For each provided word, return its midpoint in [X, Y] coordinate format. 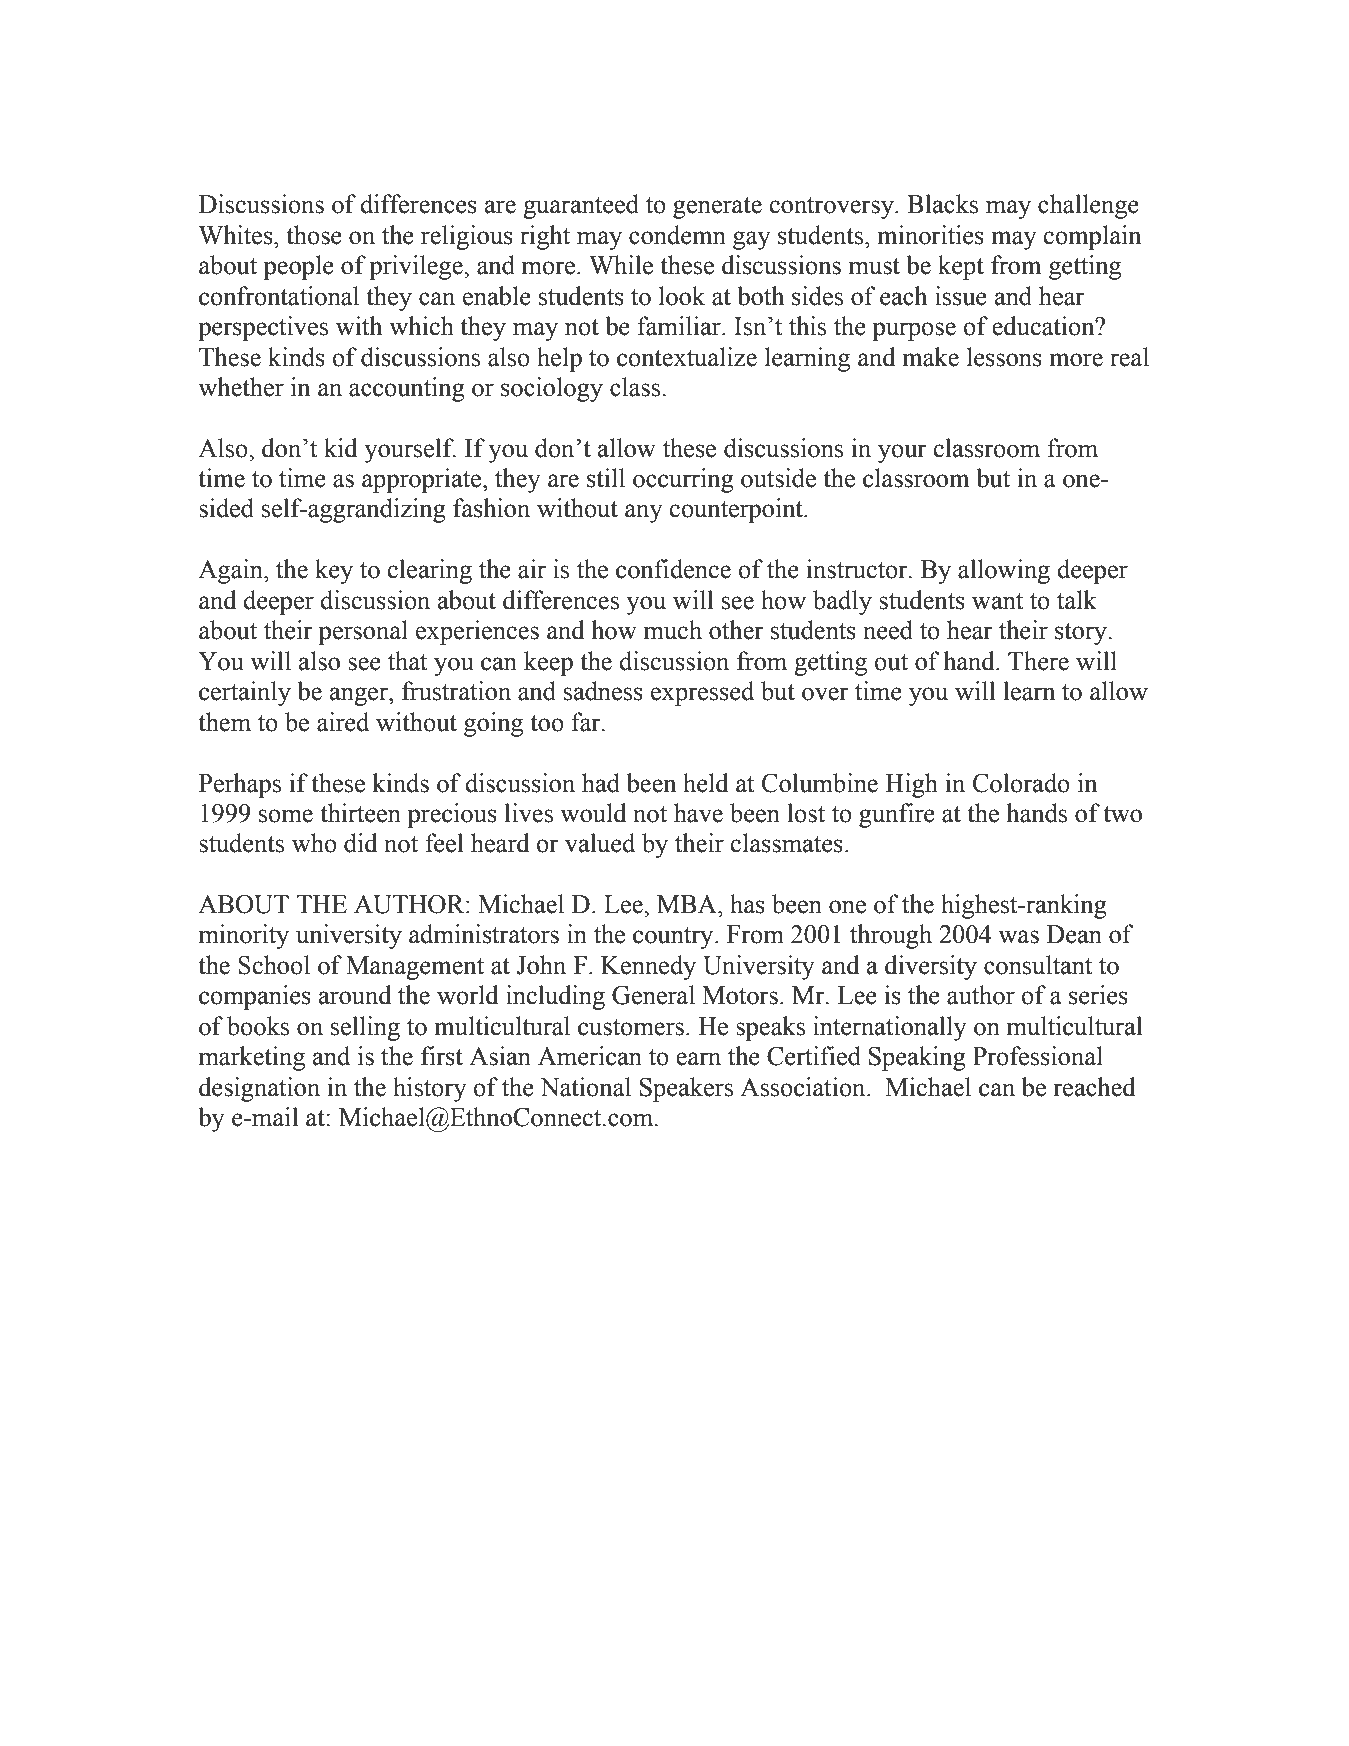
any [644, 513]
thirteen [360, 813]
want [998, 601]
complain [1092, 237]
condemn [677, 235]
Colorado [1021, 783]
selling [365, 1028]
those [314, 235]
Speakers [686, 1089]
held [706, 783]
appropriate [423, 480]
